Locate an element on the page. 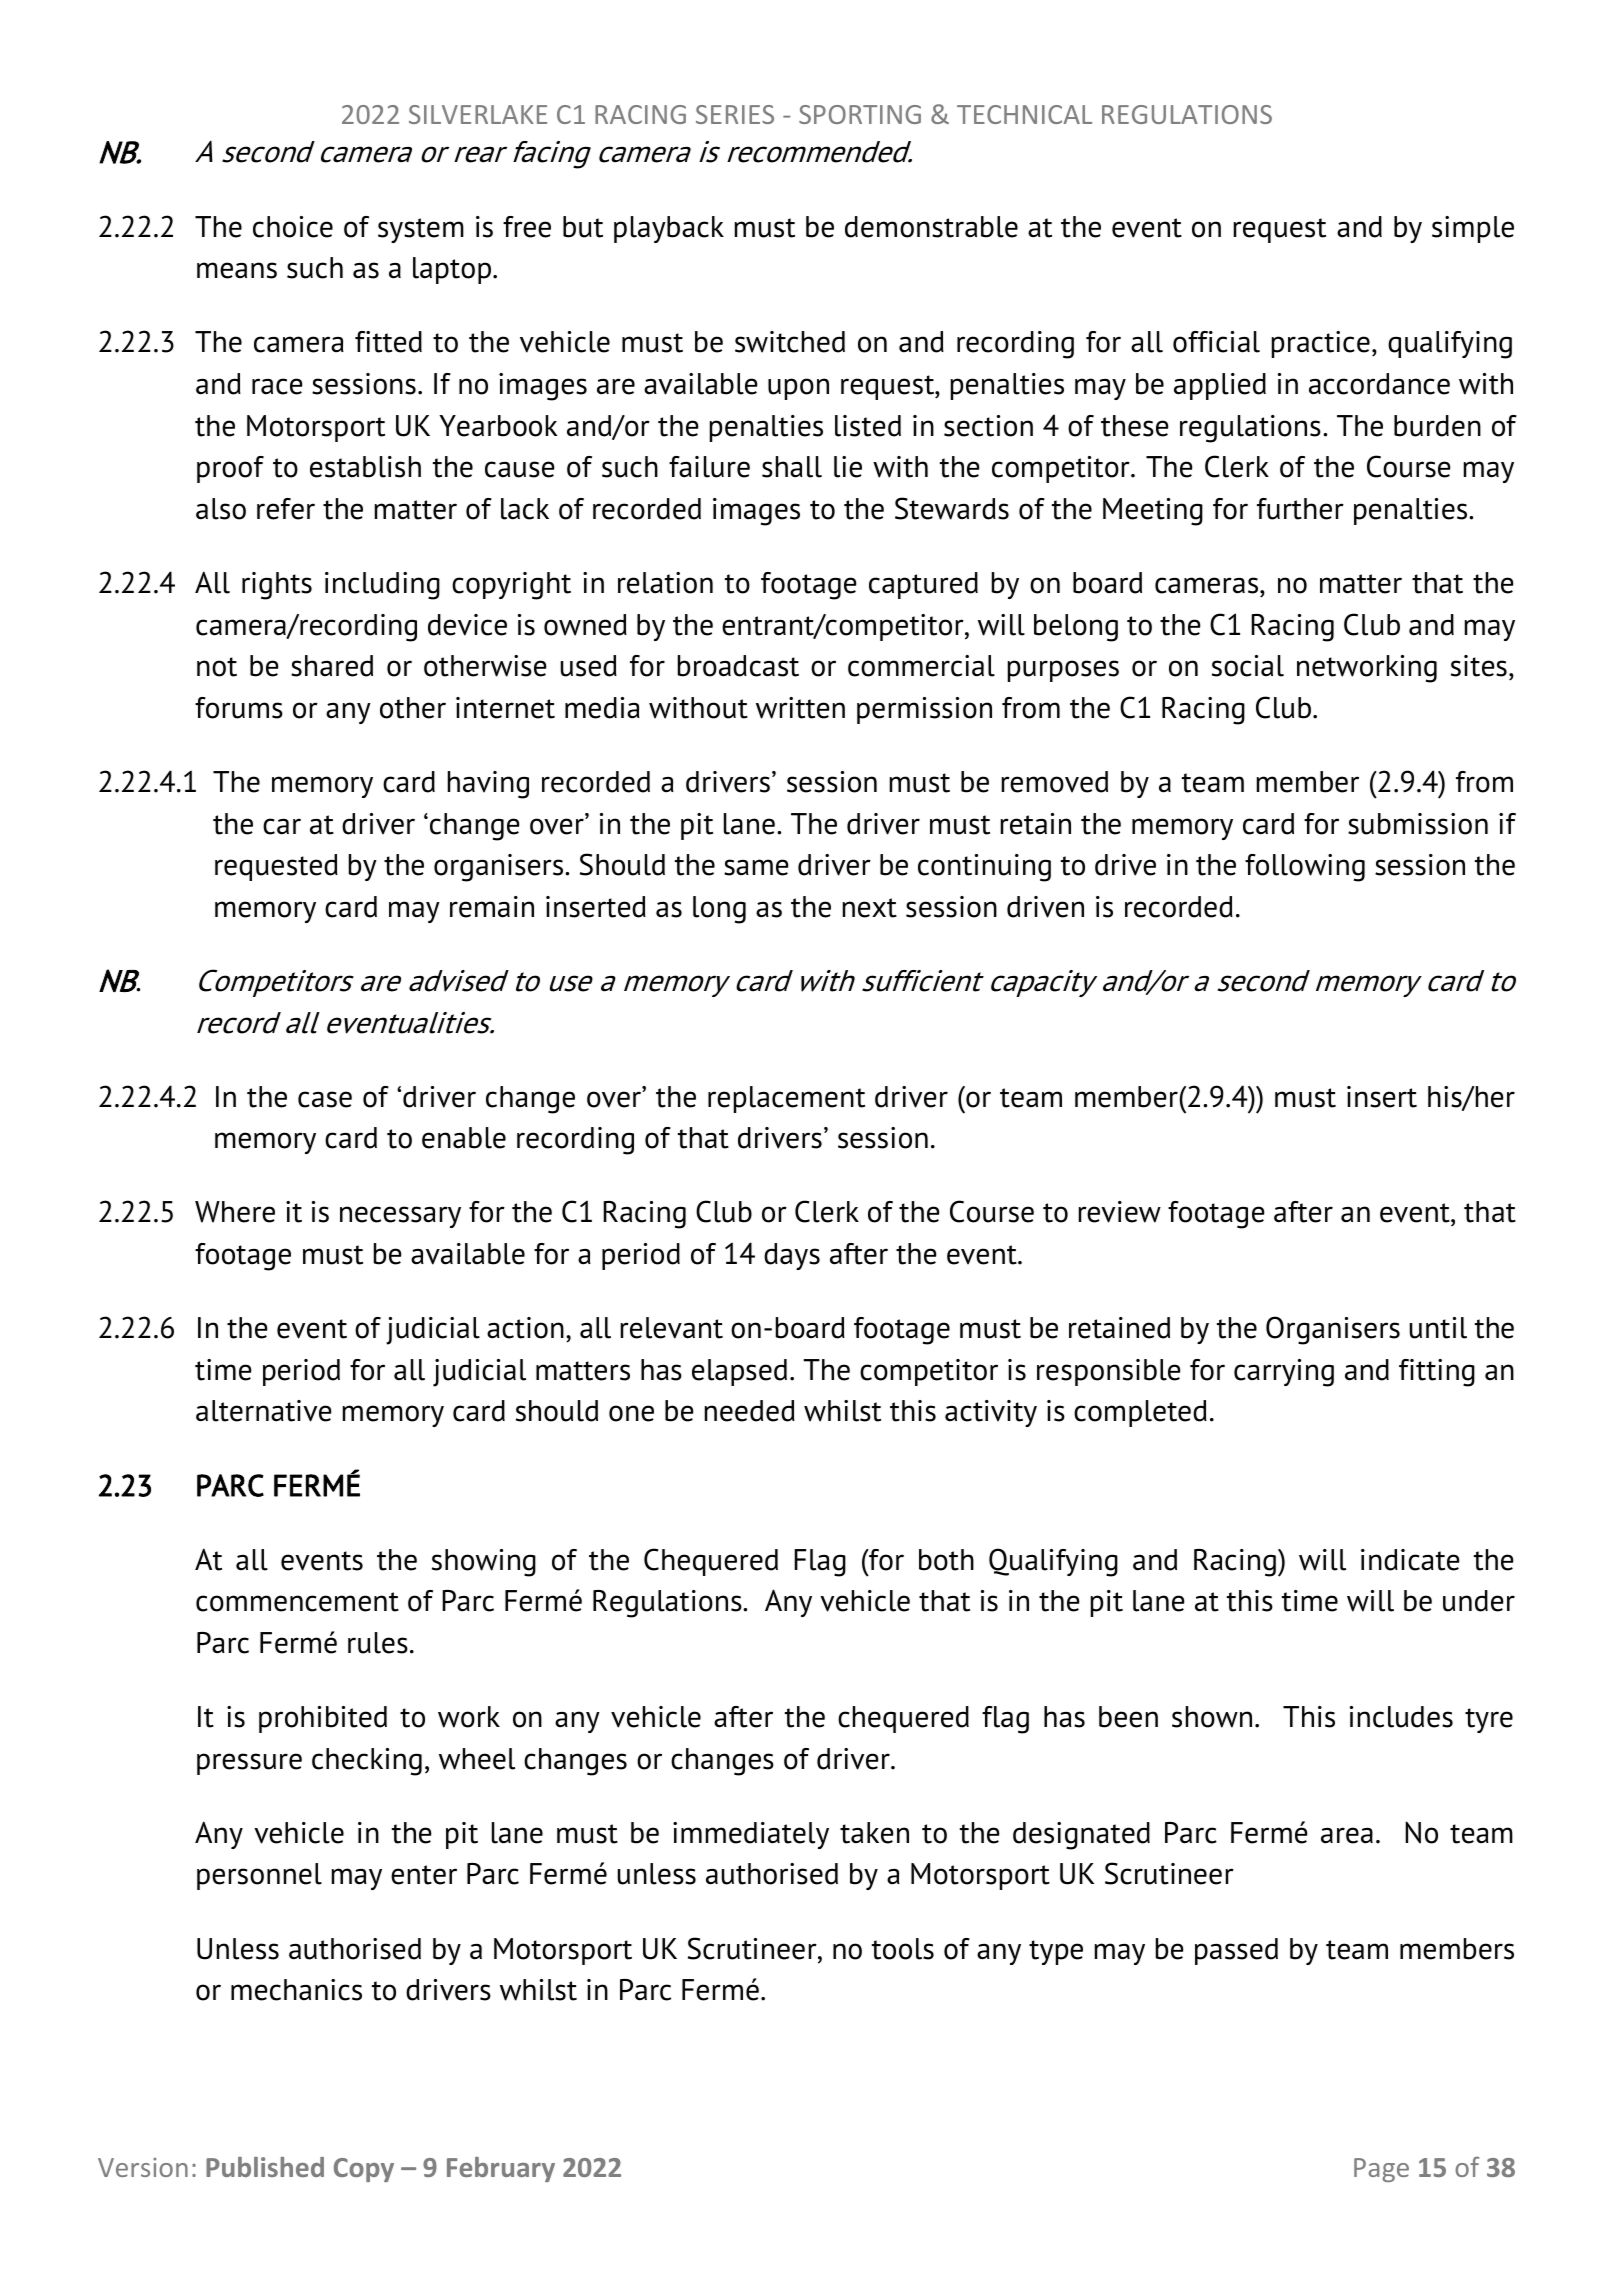  replacement is located at coordinates (786, 1099).
